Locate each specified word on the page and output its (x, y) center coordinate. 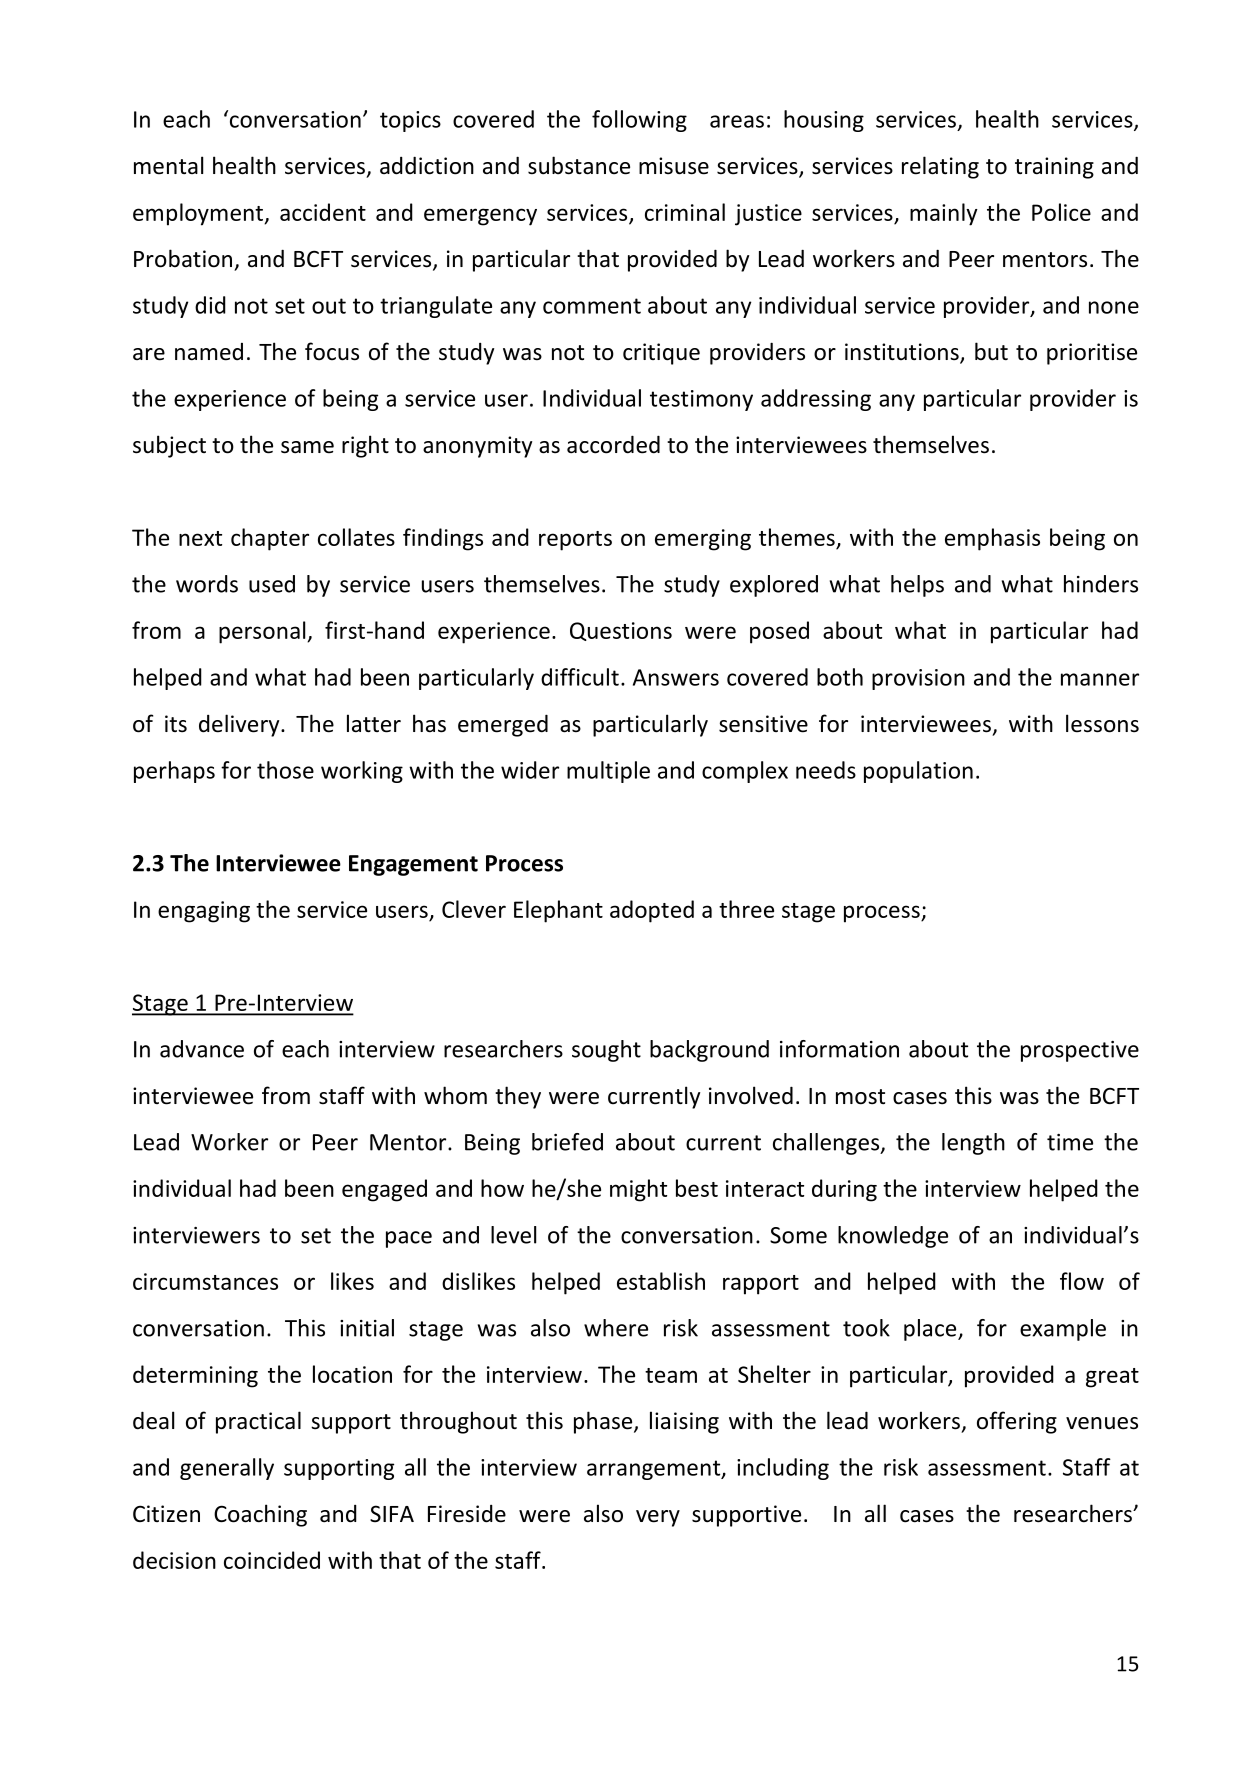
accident (323, 212)
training (1054, 168)
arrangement (655, 1470)
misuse (674, 166)
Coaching (260, 1515)
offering (1017, 1422)
